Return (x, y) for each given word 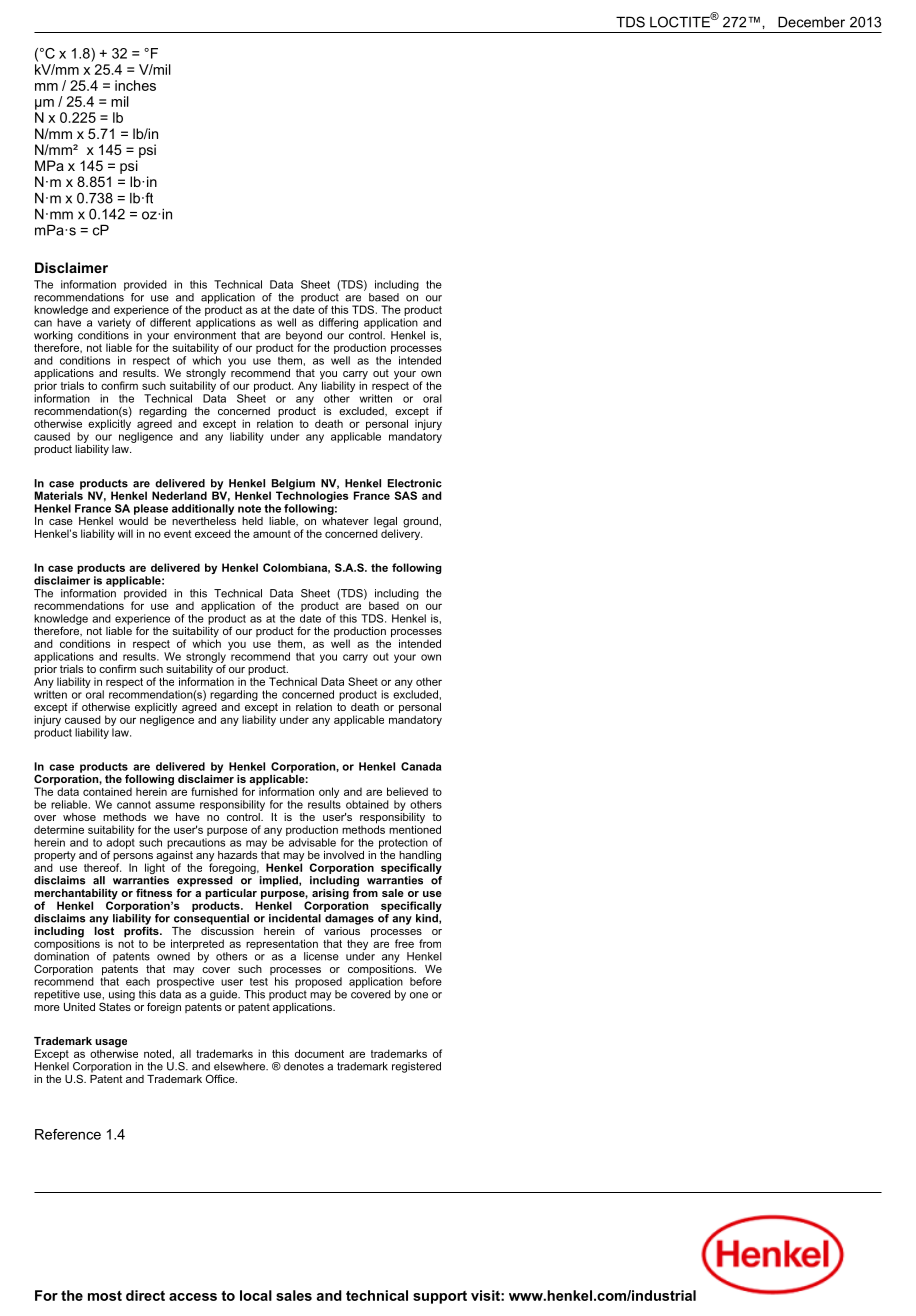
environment (205, 335)
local (256, 1295)
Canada (421, 766)
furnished (214, 791)
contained (107, 792)
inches (135, 85)
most (105, 1296)
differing (338, 323)
